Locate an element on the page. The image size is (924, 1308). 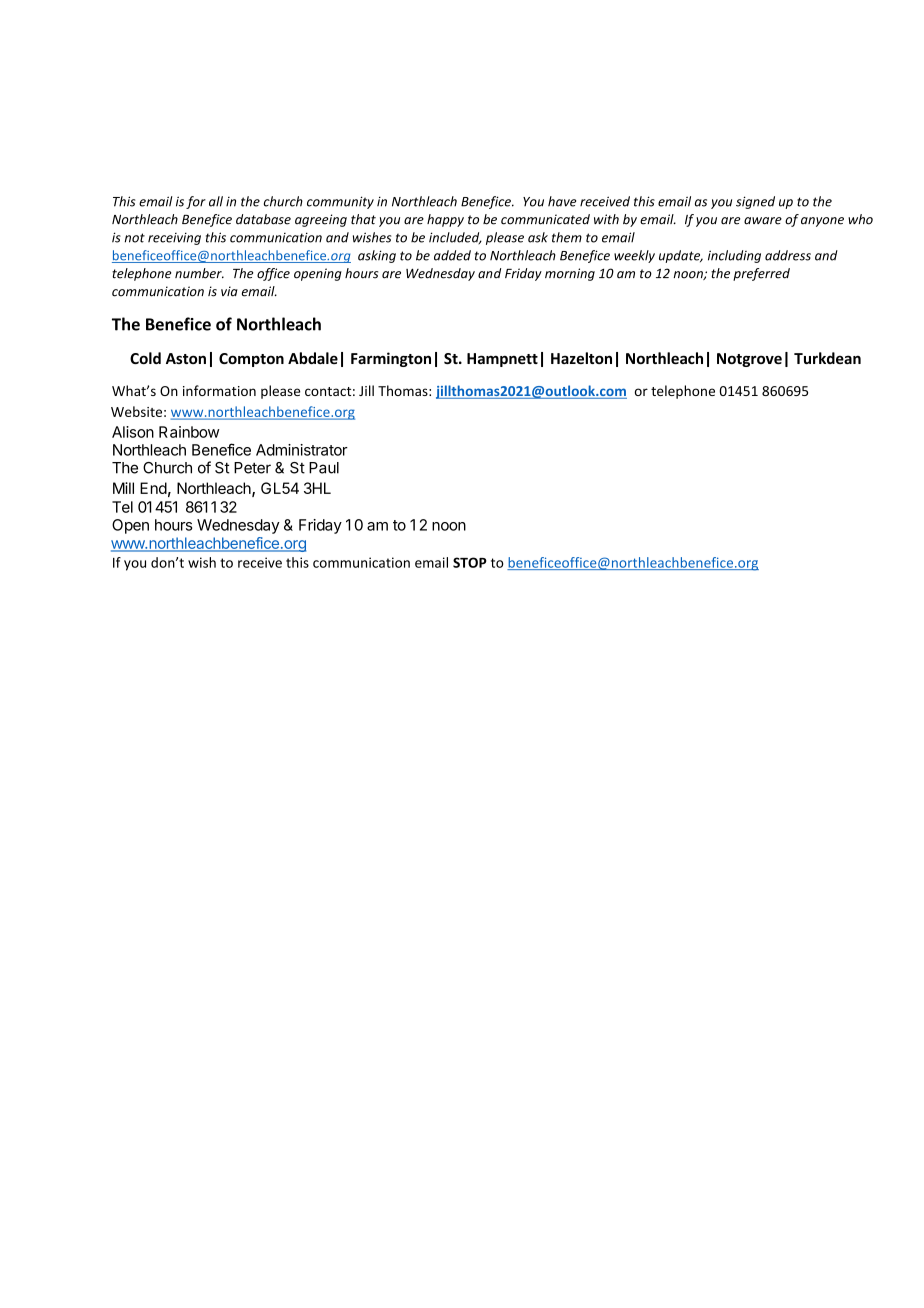
all is located at coordinates (216, 201).
